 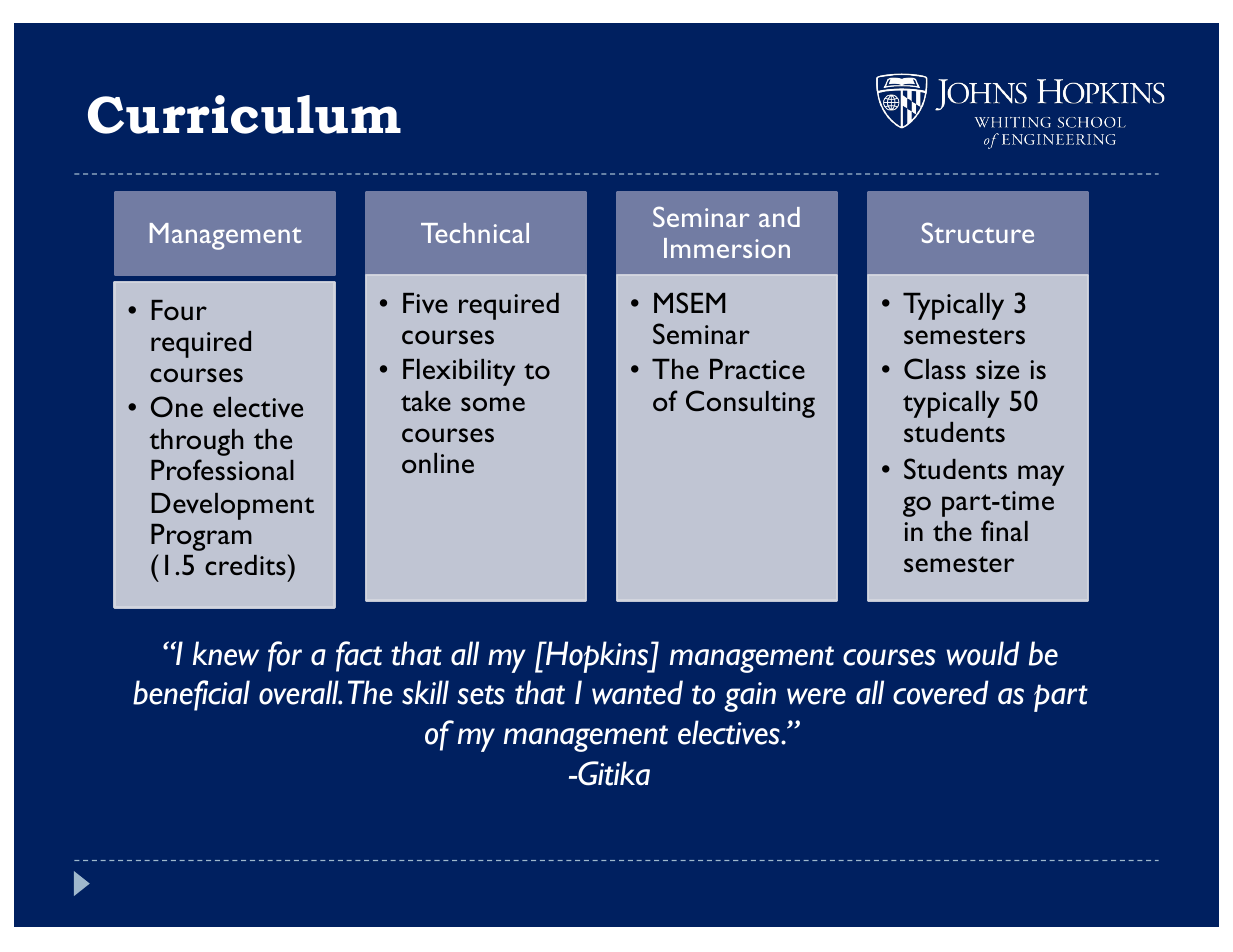 I want to click on covered, so click(x=941, y=692).
